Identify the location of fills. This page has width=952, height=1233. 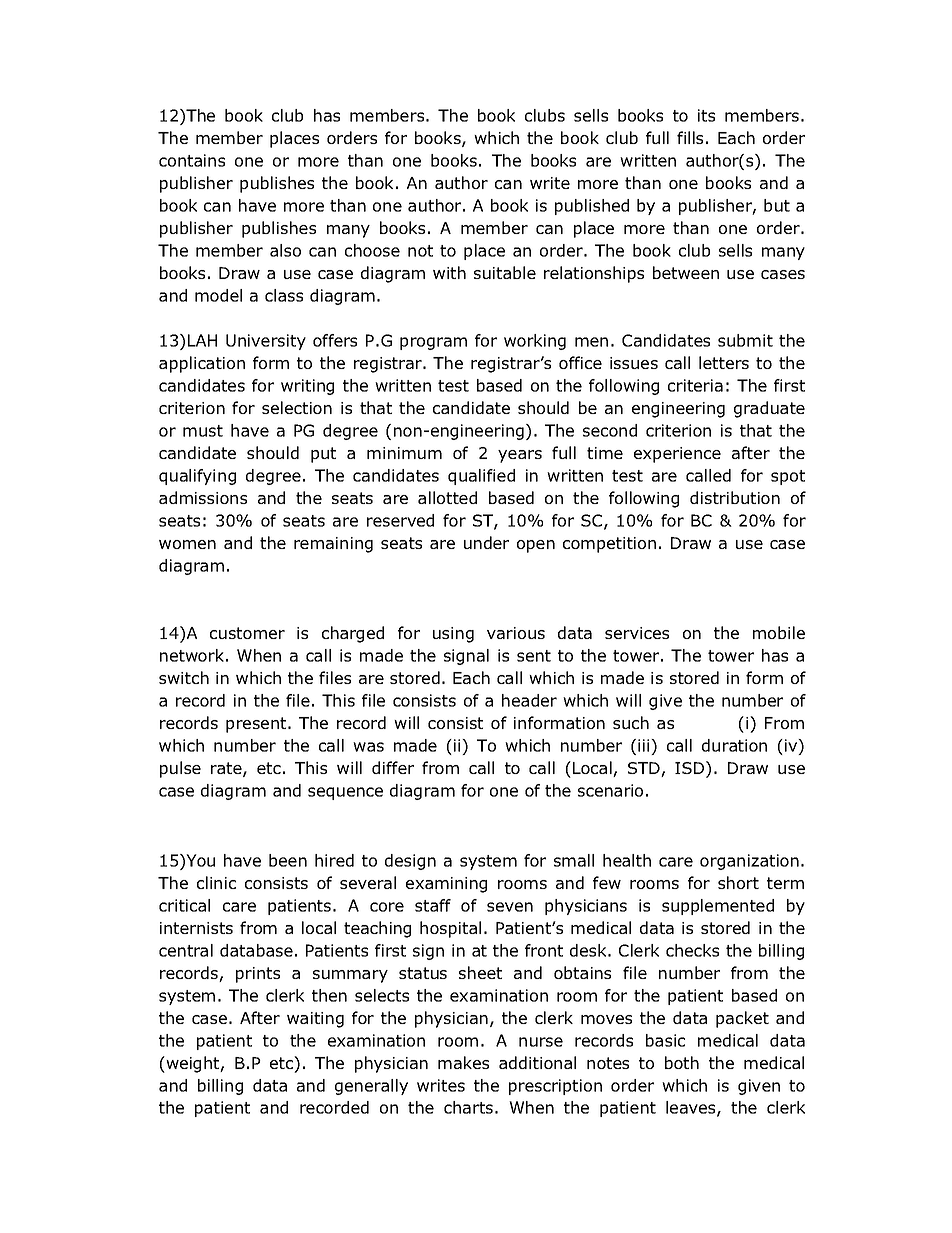
(690, 137).
